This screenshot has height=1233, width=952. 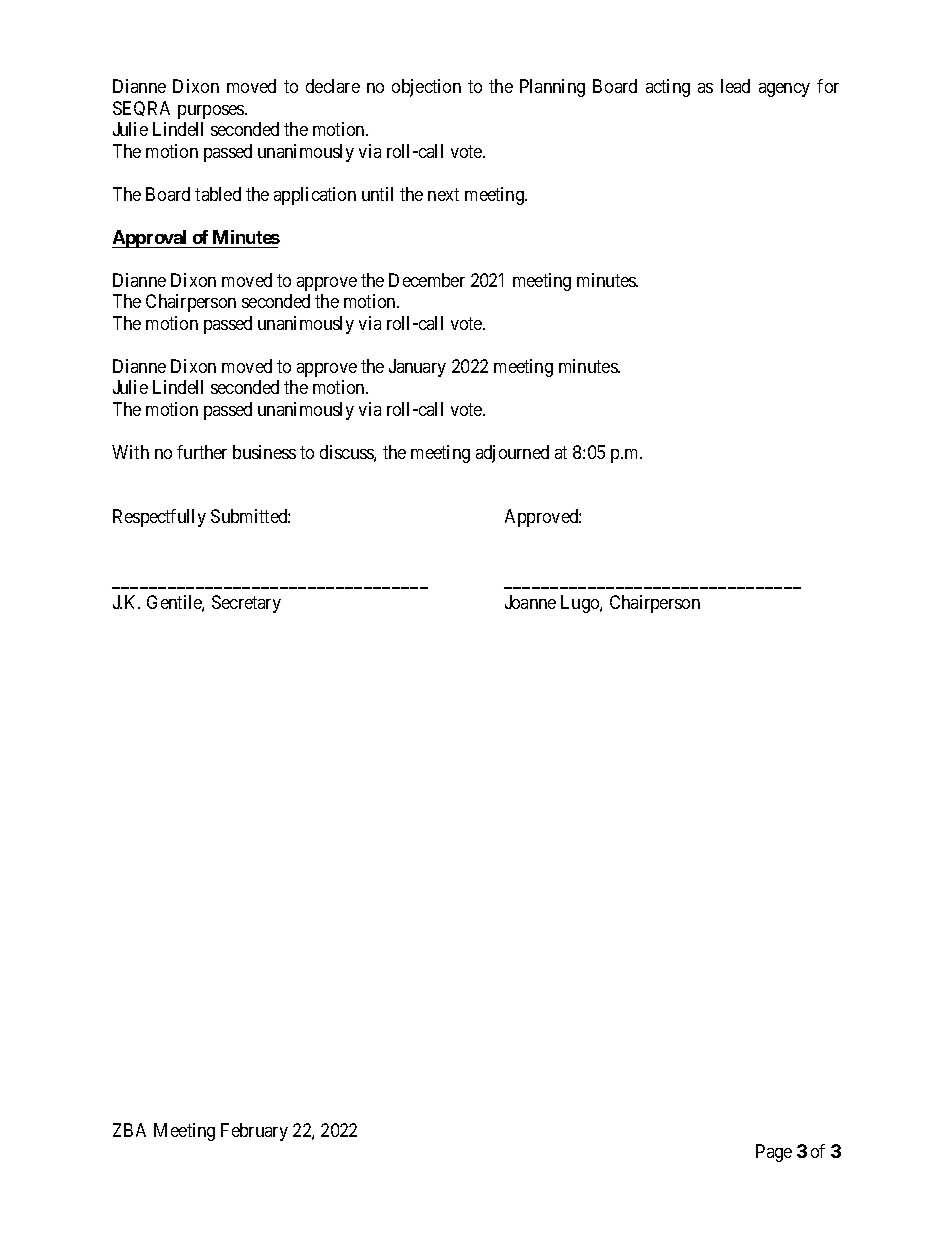 What do you see at coordinates (254, 1132) in the screenshot?
I see `February` at bounding box center [254, 1132].
